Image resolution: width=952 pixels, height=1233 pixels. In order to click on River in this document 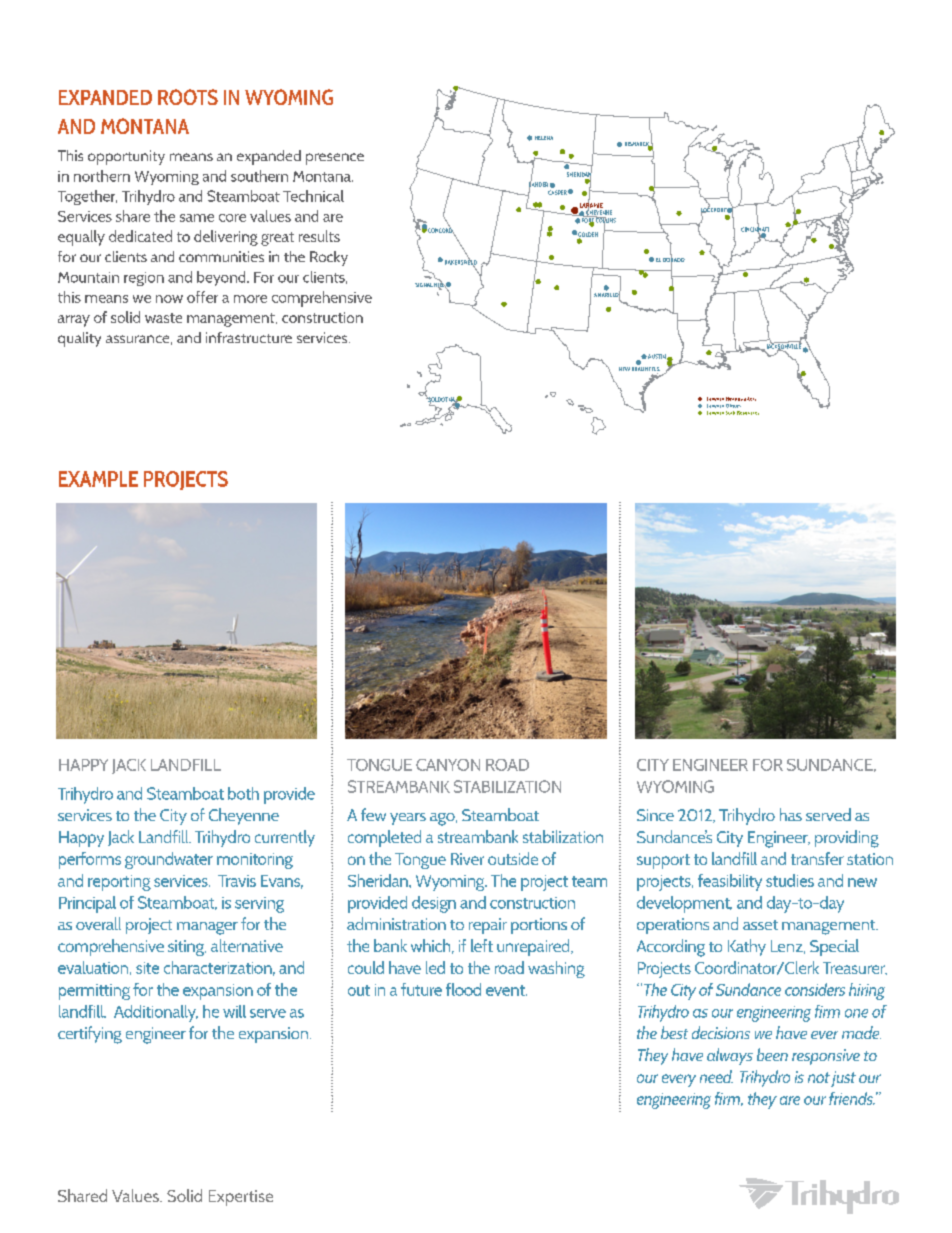, I will do `click(467, 859)`.
